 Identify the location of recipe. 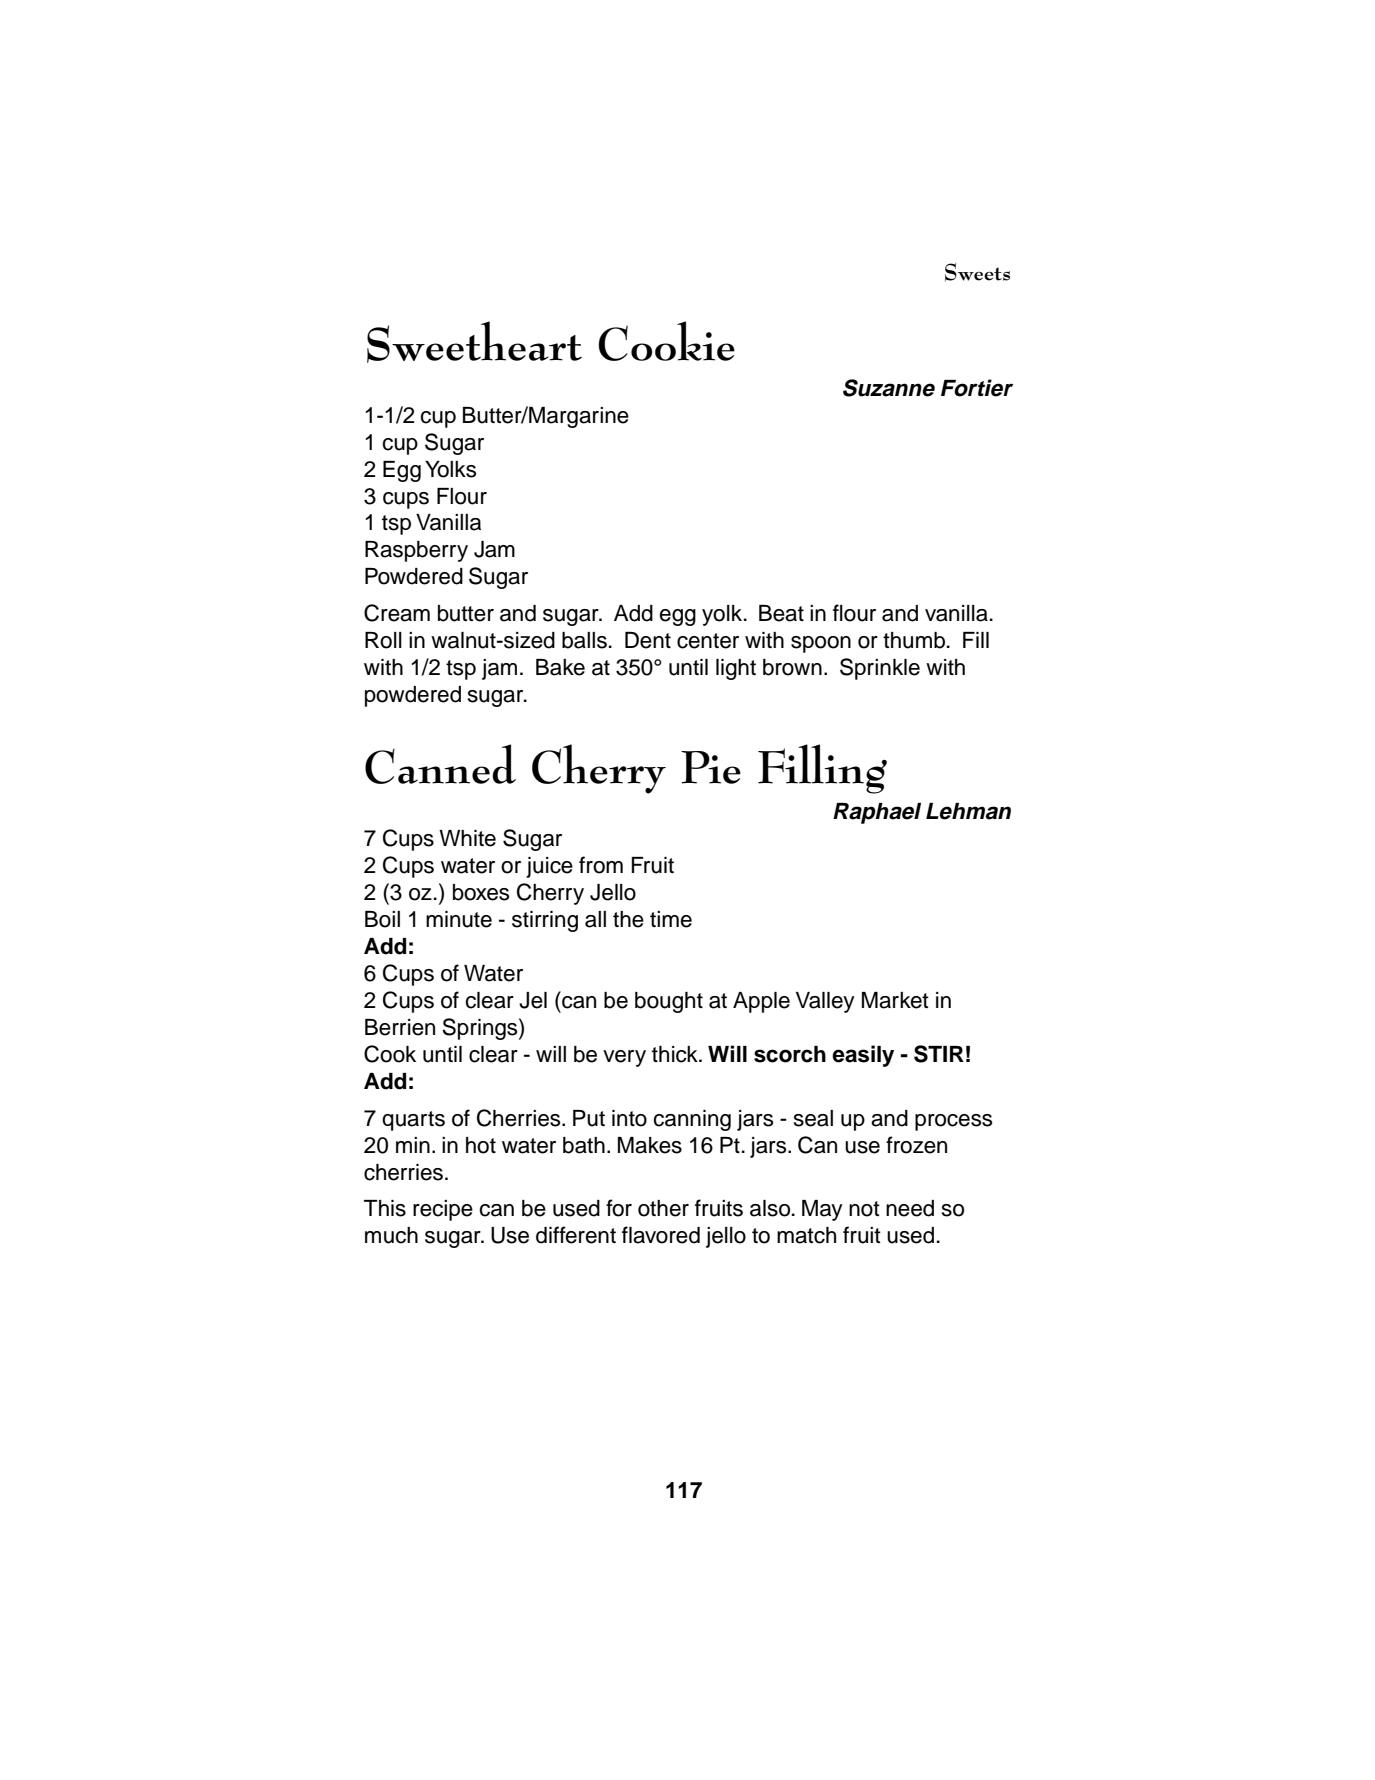
(443, 1210).
